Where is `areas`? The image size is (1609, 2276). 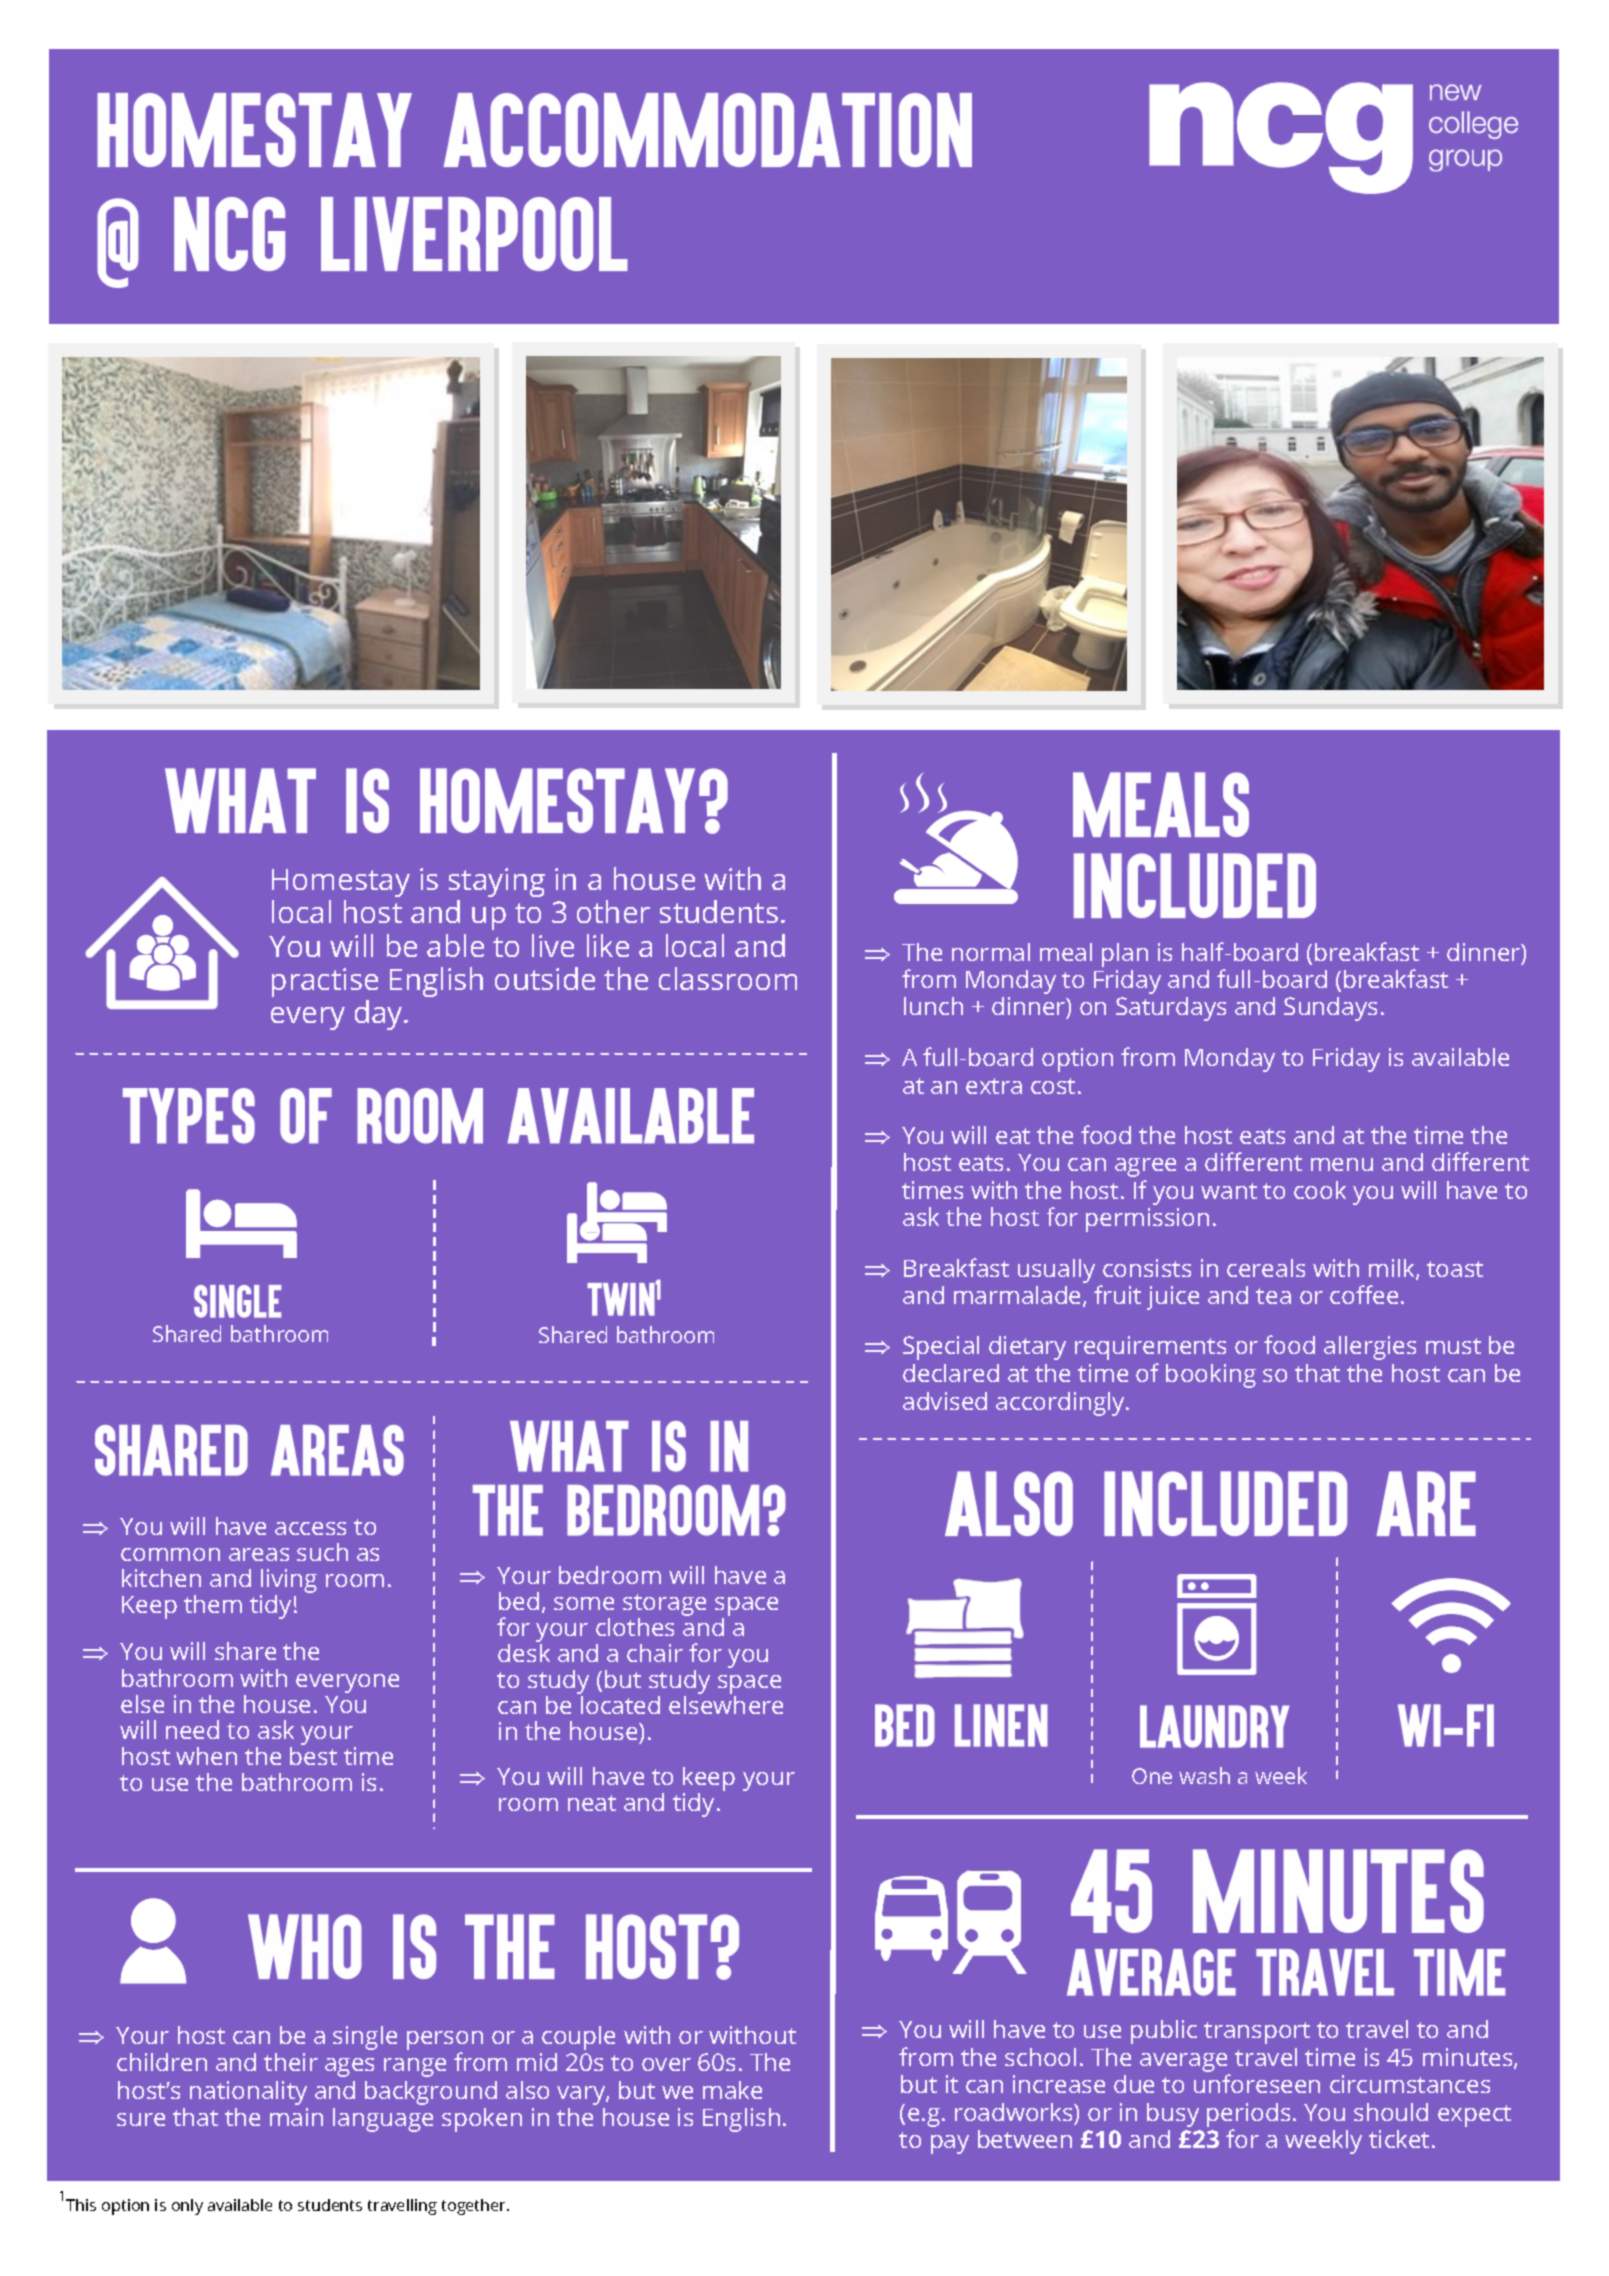 areas is located at coordinates (259, 1554).
